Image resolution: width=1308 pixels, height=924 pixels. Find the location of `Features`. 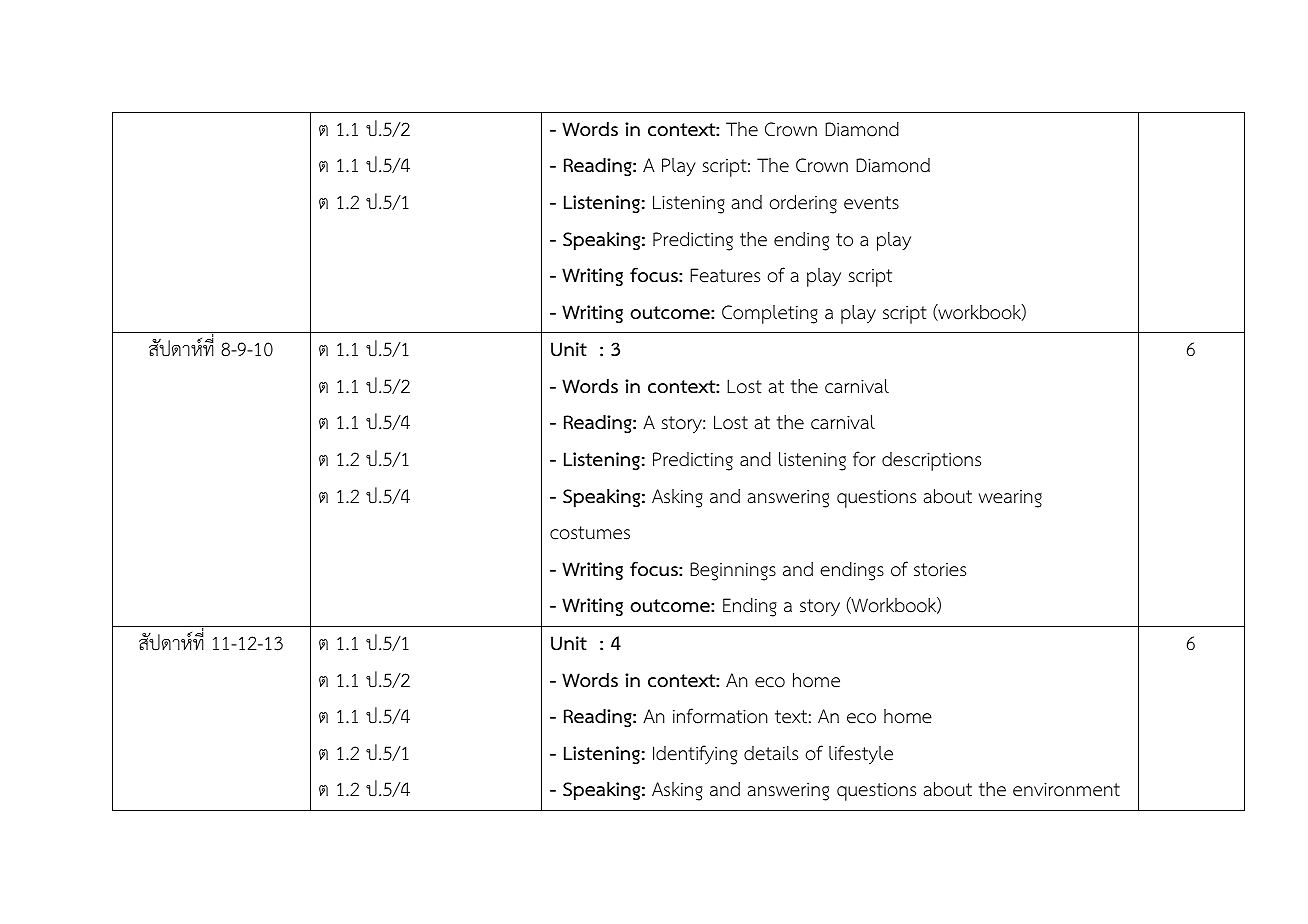

Features is located at coordinates (725, 275).
